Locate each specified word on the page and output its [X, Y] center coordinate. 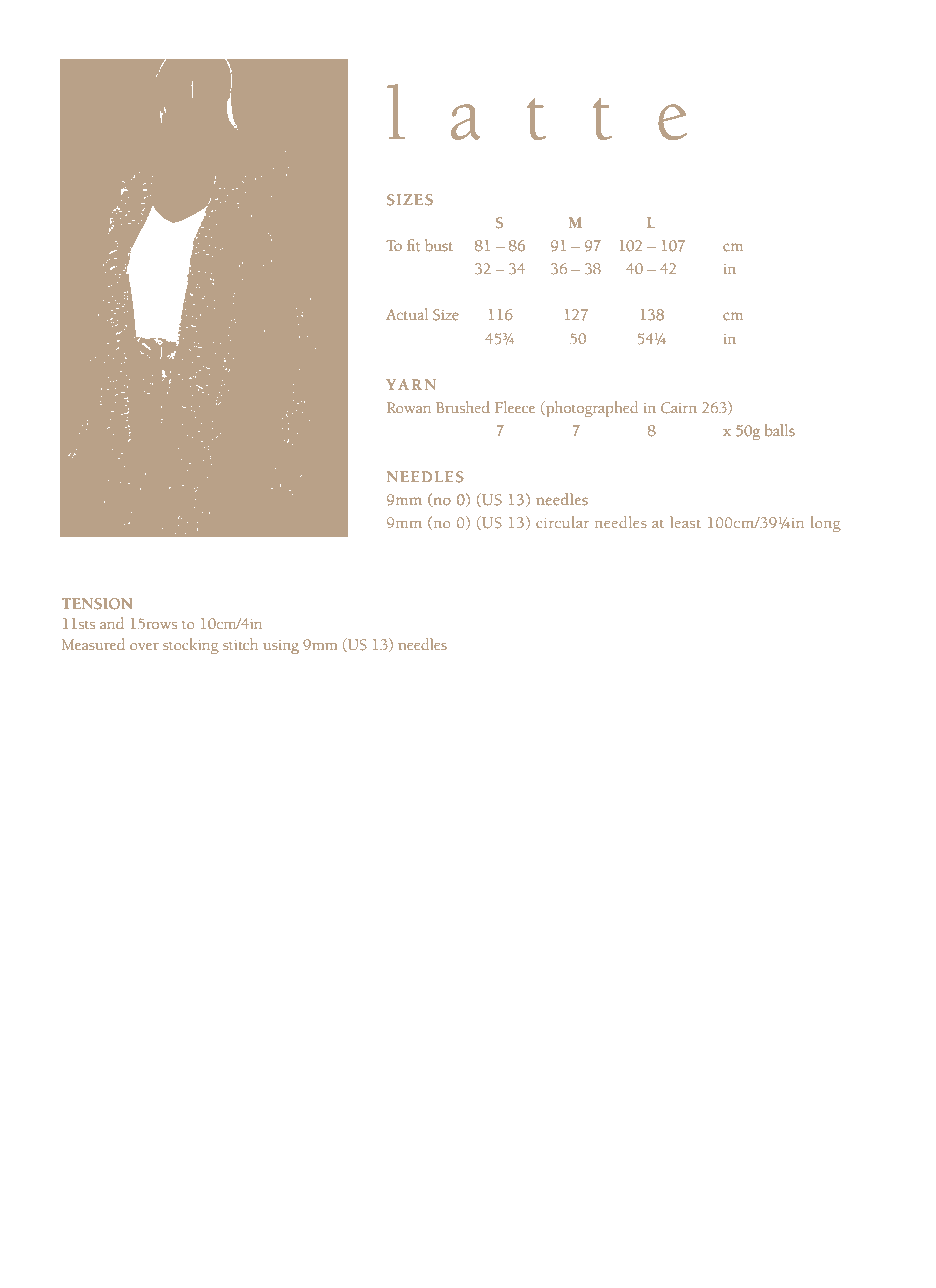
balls [780, 430]
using [281, 647]
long [826, 524]
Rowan [409, 407]
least [685, 522]
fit [414, 245]
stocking [191, 646]
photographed [591, 409]
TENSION [97, 604]
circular [562, 522]
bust [439, 245]
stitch [240, 644]
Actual [407, 314]
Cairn [679, 408]
